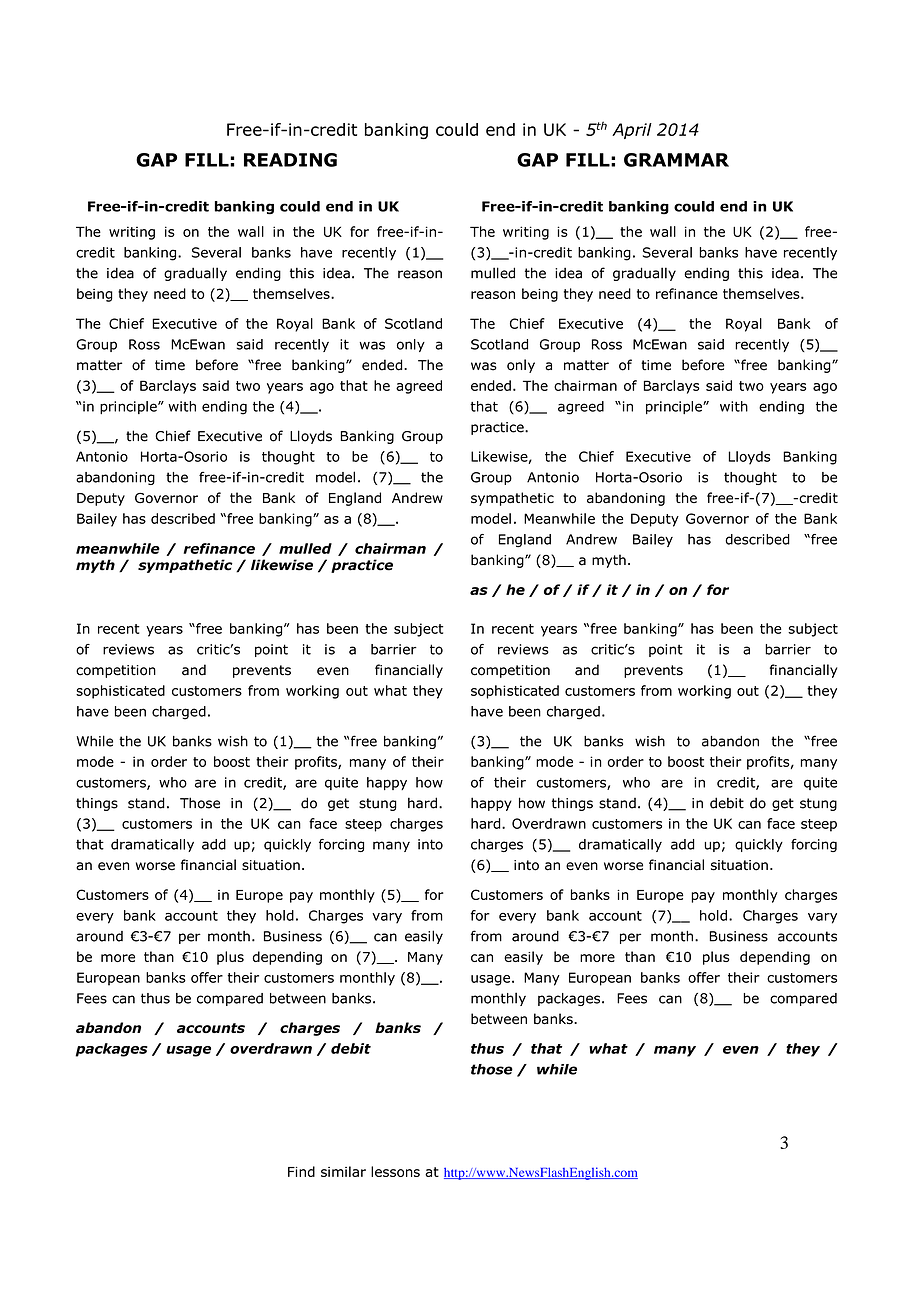 The height and width of the image is (1308, 924). What do you see at coordinates (676, 160) in the image?
I see `GRAMMAR` at bounding box center [676, 160].
